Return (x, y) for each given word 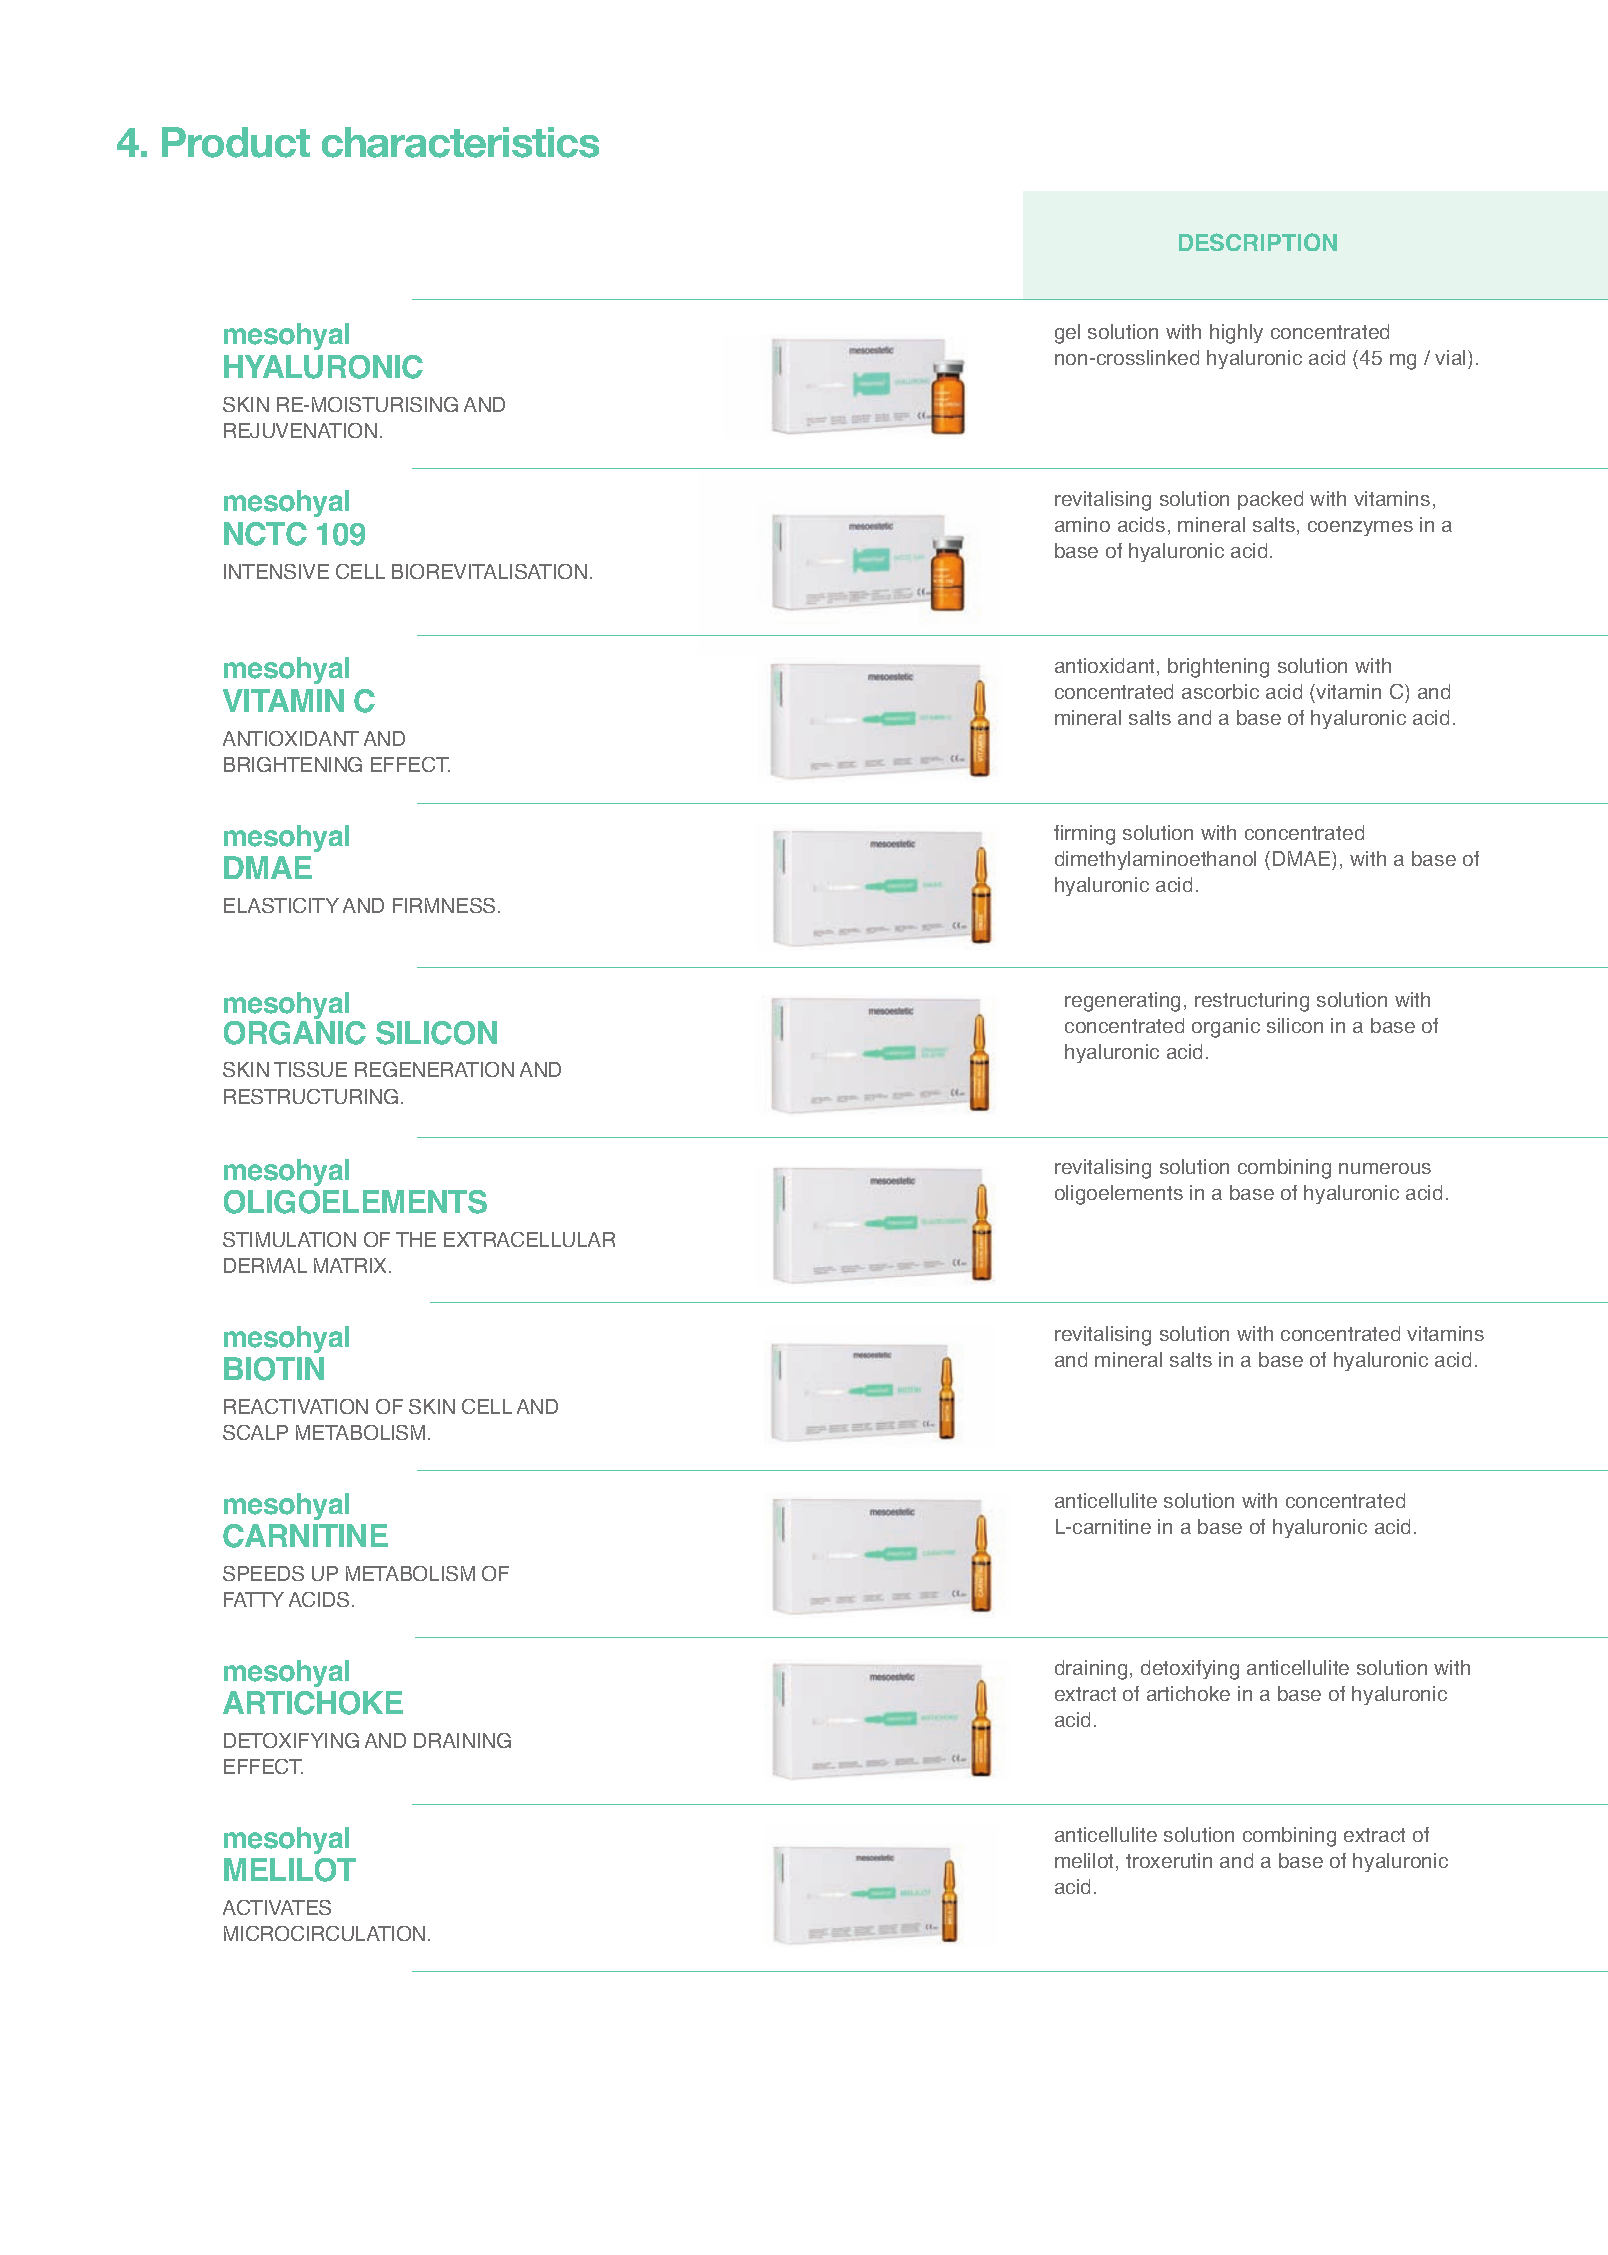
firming (1084, 835)
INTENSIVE (276, 571)
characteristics (460, 142)
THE (416, 1239)
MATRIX (352, 1265)
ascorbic (1220, 691)
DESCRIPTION (1258, 242)
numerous (1385, 1168)
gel (1067, 334)
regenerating (1122, 1002)
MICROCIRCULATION (324, 1933)
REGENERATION (434, 1069)
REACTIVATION (296, 1406)
